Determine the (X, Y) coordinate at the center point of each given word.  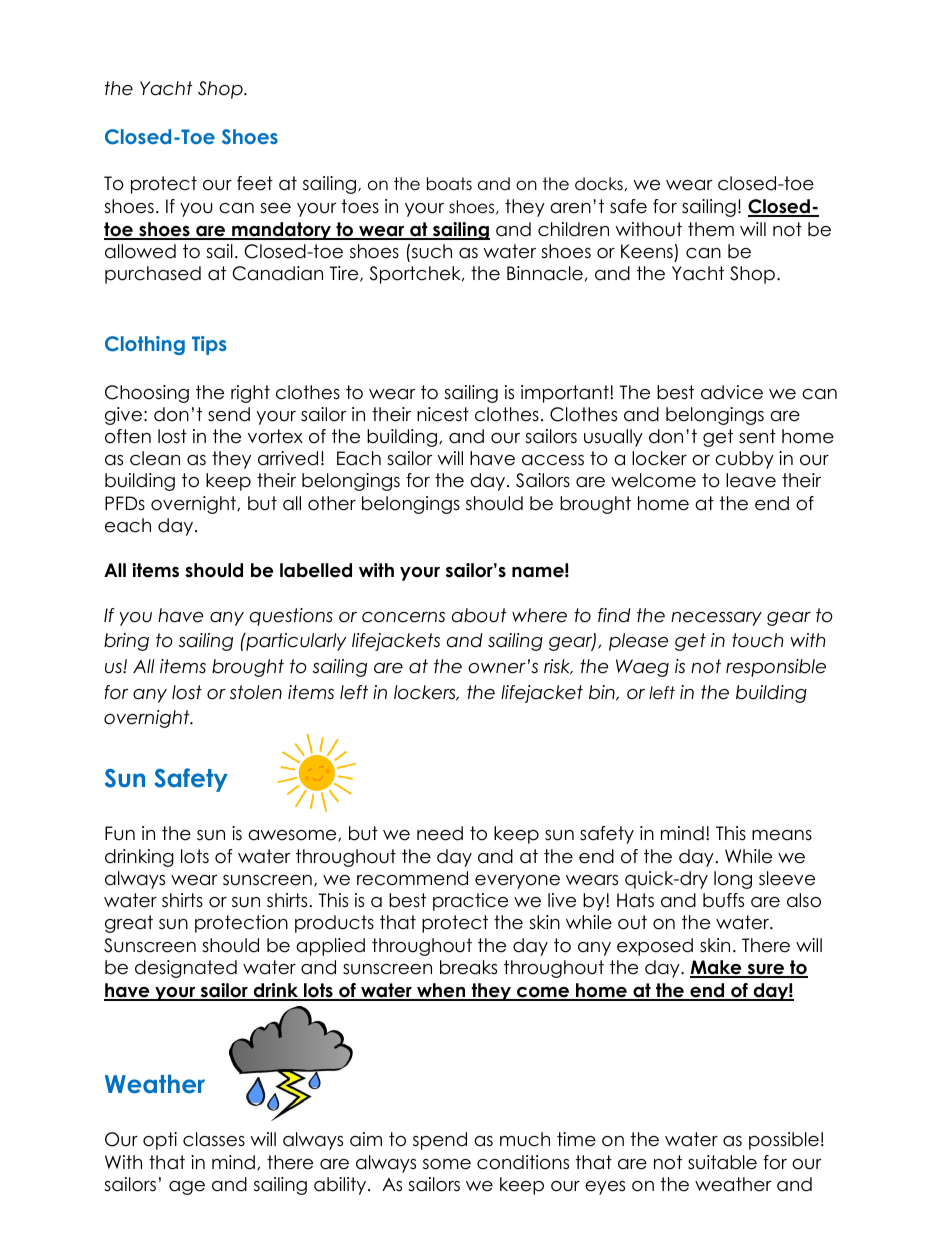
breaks (468, 967)
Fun (120, 833)
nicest (443, 414)
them (711, 229)
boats (449, 184)
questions (291, 617)
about (479, 615)
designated (186, 969)
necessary (716, 619)
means (782, 835)
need (440, 833)
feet (255, 183)
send (229, 414)
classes (214, 1139)
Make (717, 969)
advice (732, 392)
